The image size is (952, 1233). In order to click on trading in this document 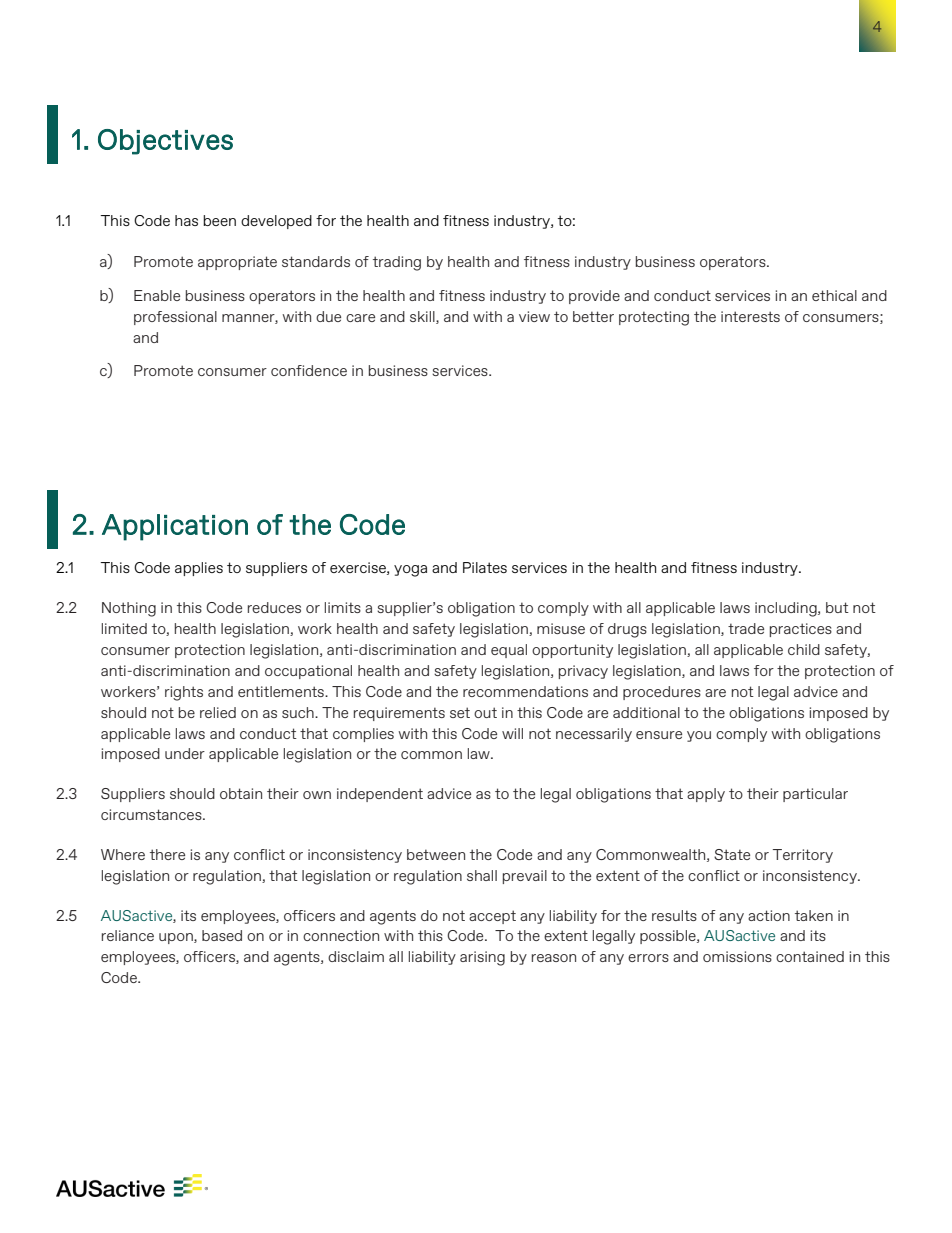, I will do `click(397, 263)`.
